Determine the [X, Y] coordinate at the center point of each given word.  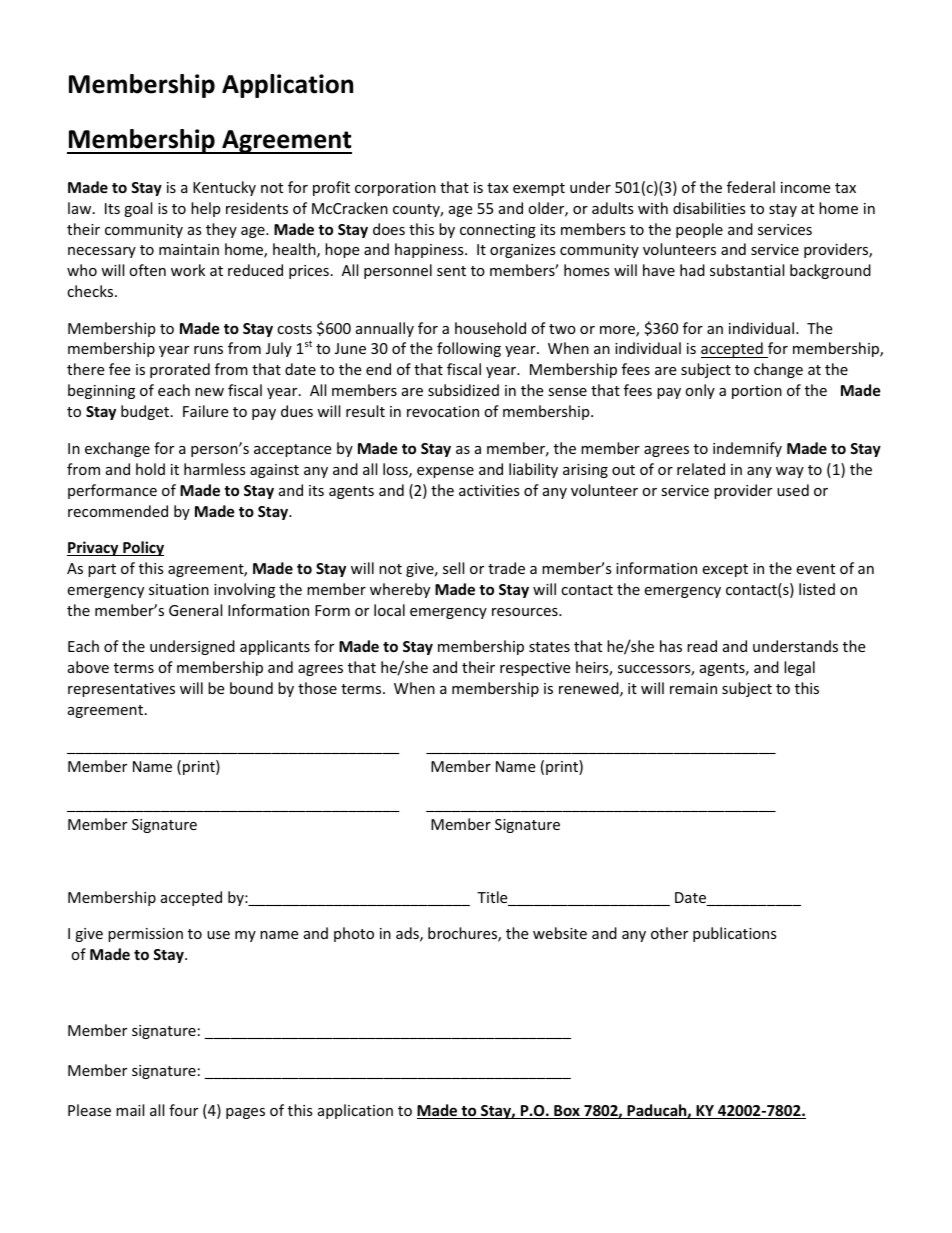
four [183, 1110]
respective [535, 669]
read [702, 646]
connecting [498, 231]
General [195, 610]
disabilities [709, 208]
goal [138, 209]
